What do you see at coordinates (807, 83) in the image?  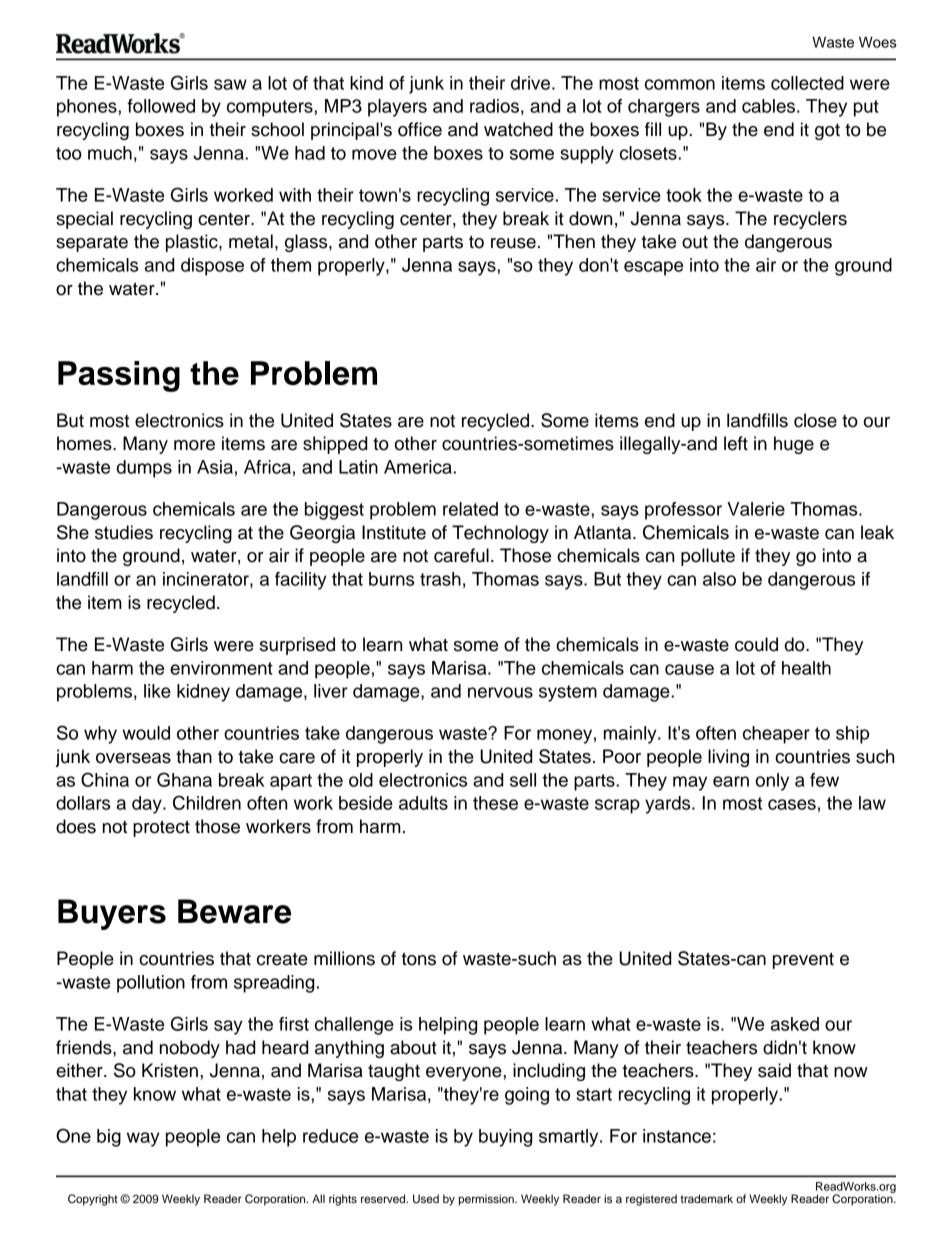 I see `collected` at bounding box center [807, 83].
